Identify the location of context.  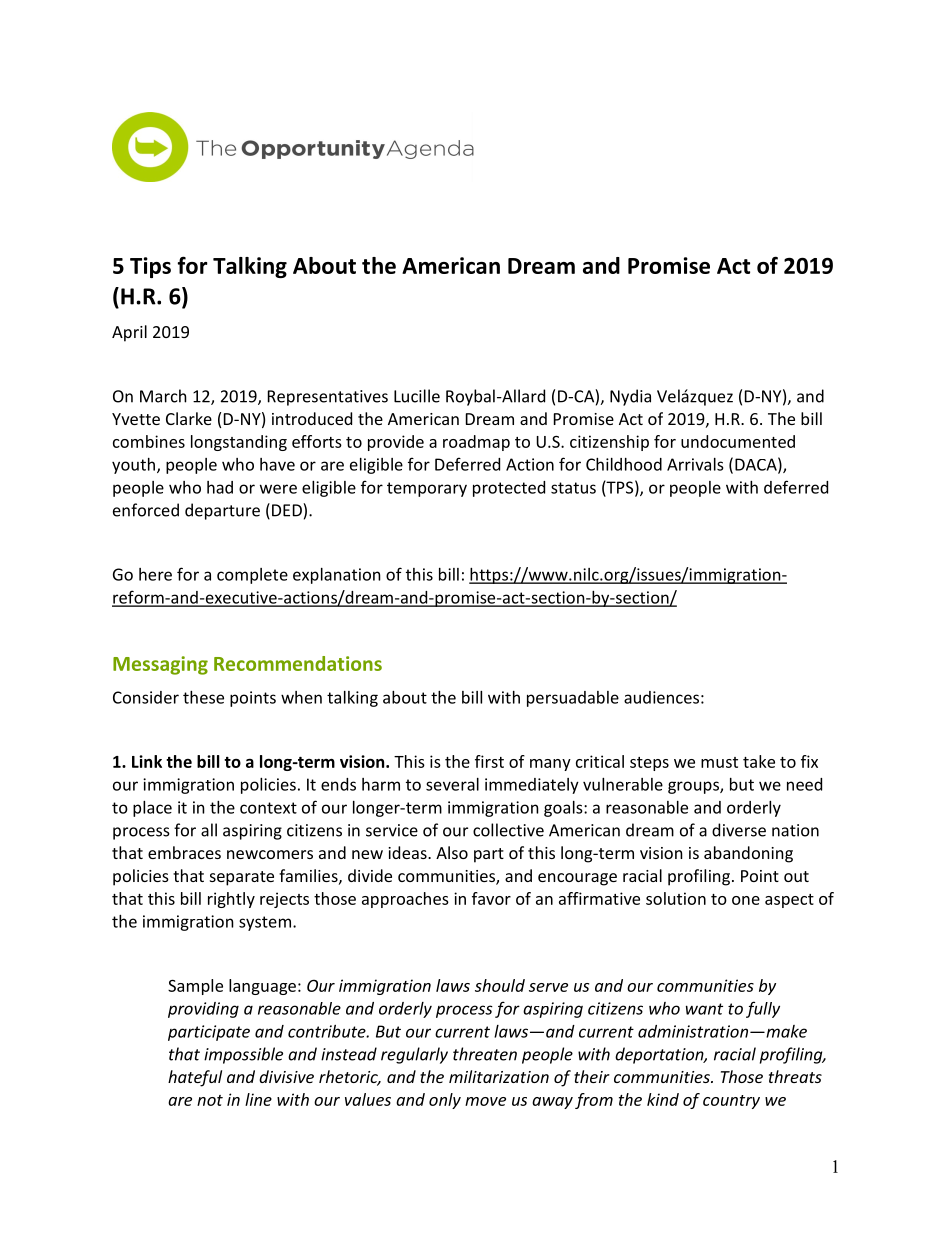
(268, 808).
